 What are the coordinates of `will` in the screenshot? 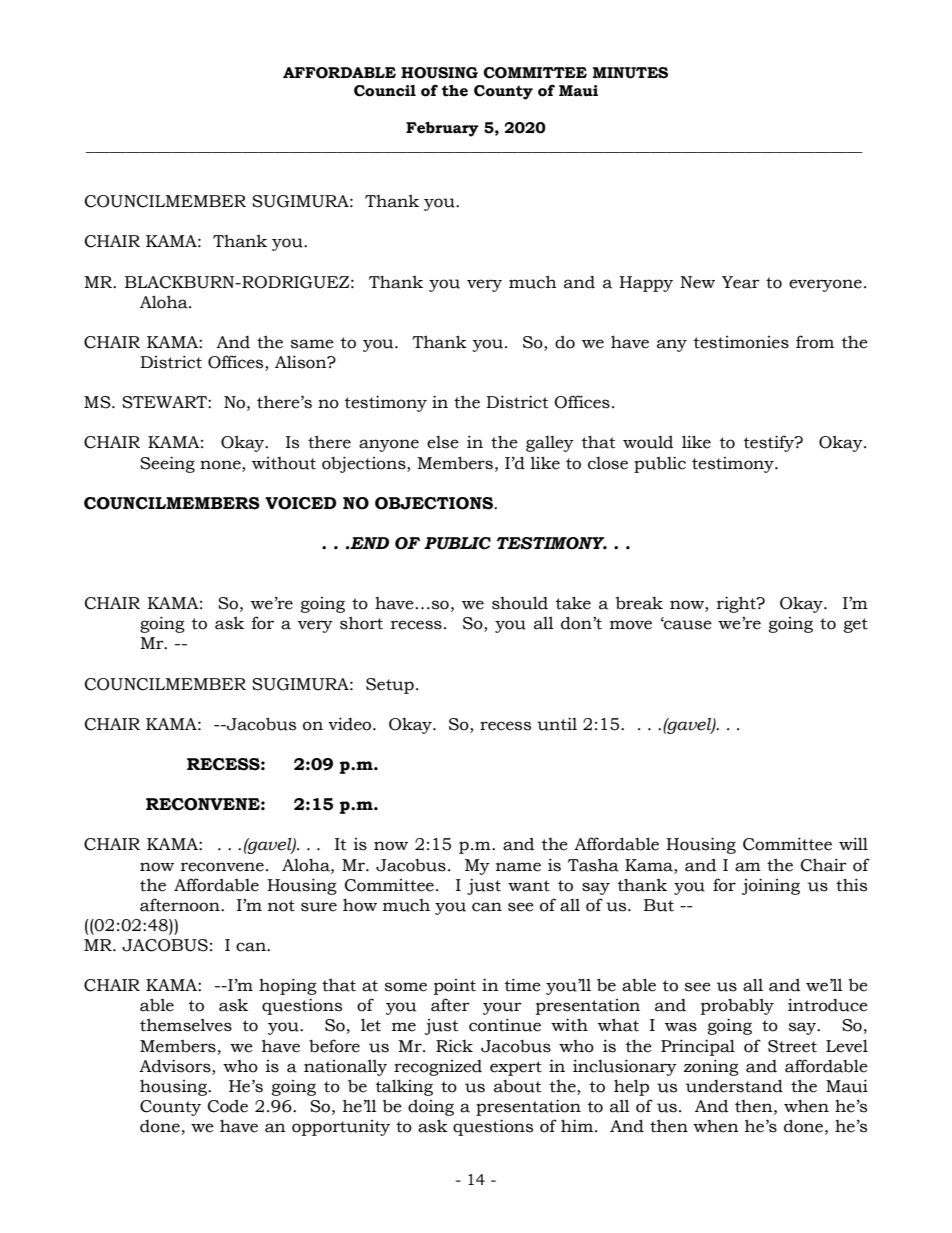 It's located at (853, 843).
